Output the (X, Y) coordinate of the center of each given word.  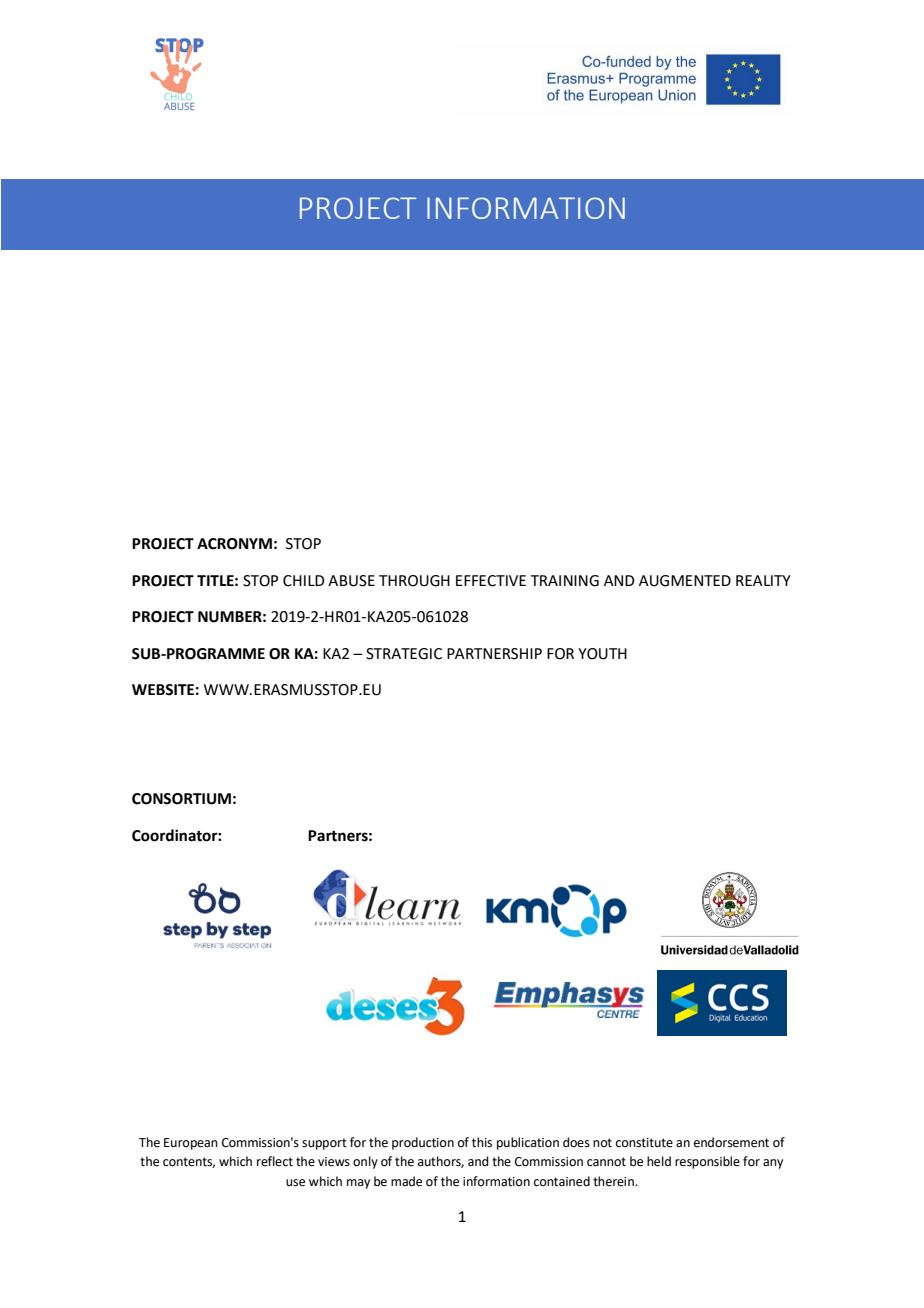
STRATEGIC (404, 654)
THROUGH (414, 581)
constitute (644, 1143)
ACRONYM (234, 544)
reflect (275, 1161)
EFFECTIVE (491, 581)
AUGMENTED (685, 581)
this (482, 1142)
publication (528, 1143)
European (191, 1144)
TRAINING (565, 581)
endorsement (731, 1142)
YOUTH (602, 654)
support (324, 1144)
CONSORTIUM (181, 799)
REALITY (763, 580)
